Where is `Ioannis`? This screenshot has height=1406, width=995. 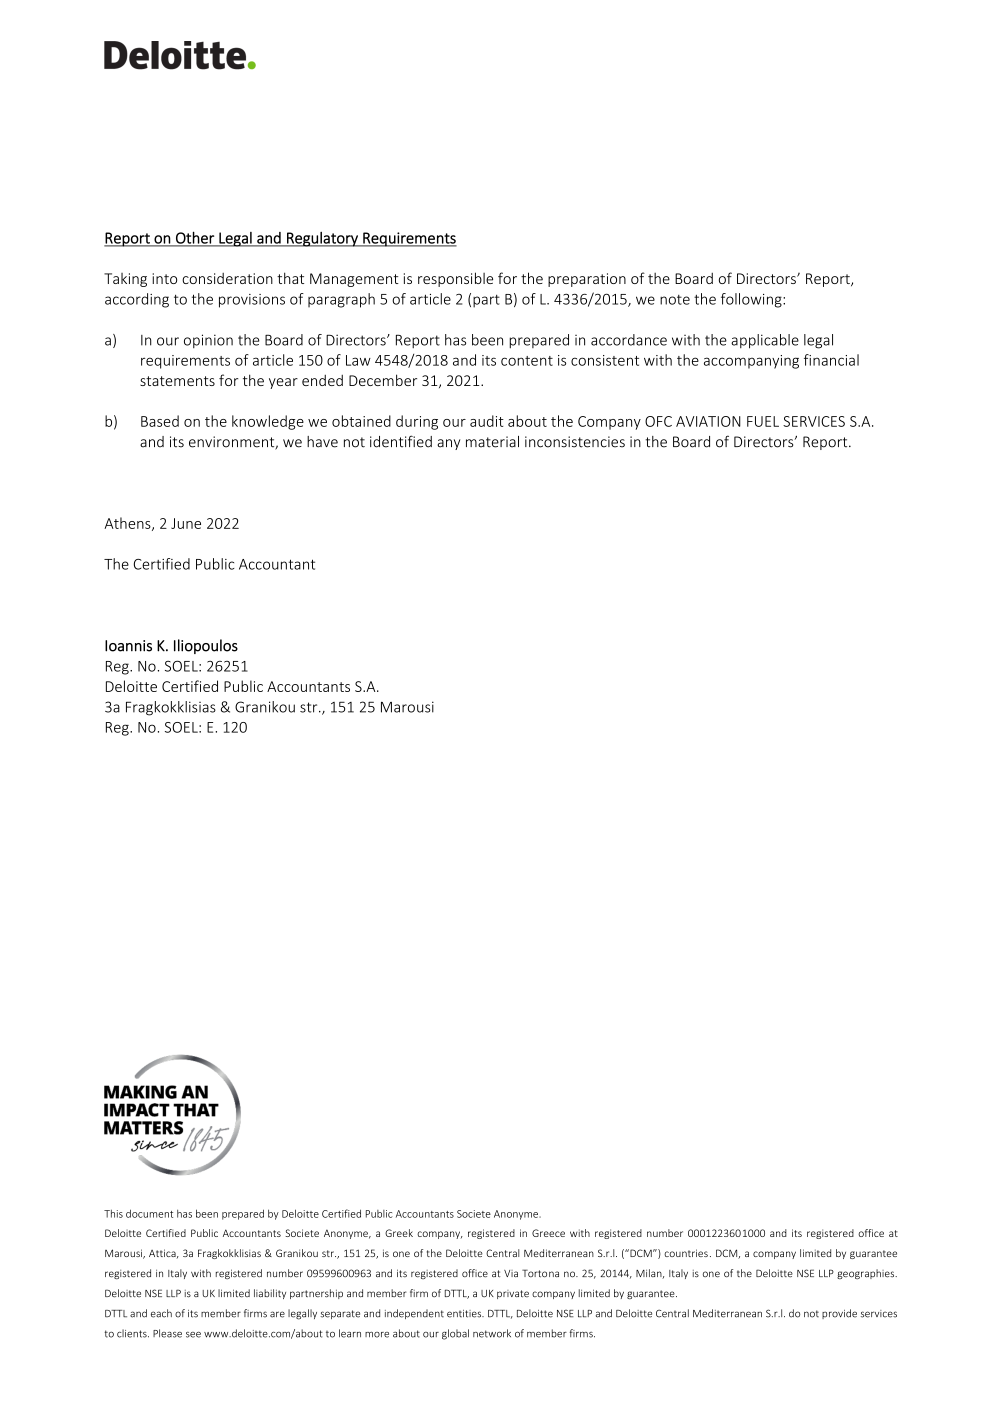
Ioannis is located at coordinates (128, 646).
